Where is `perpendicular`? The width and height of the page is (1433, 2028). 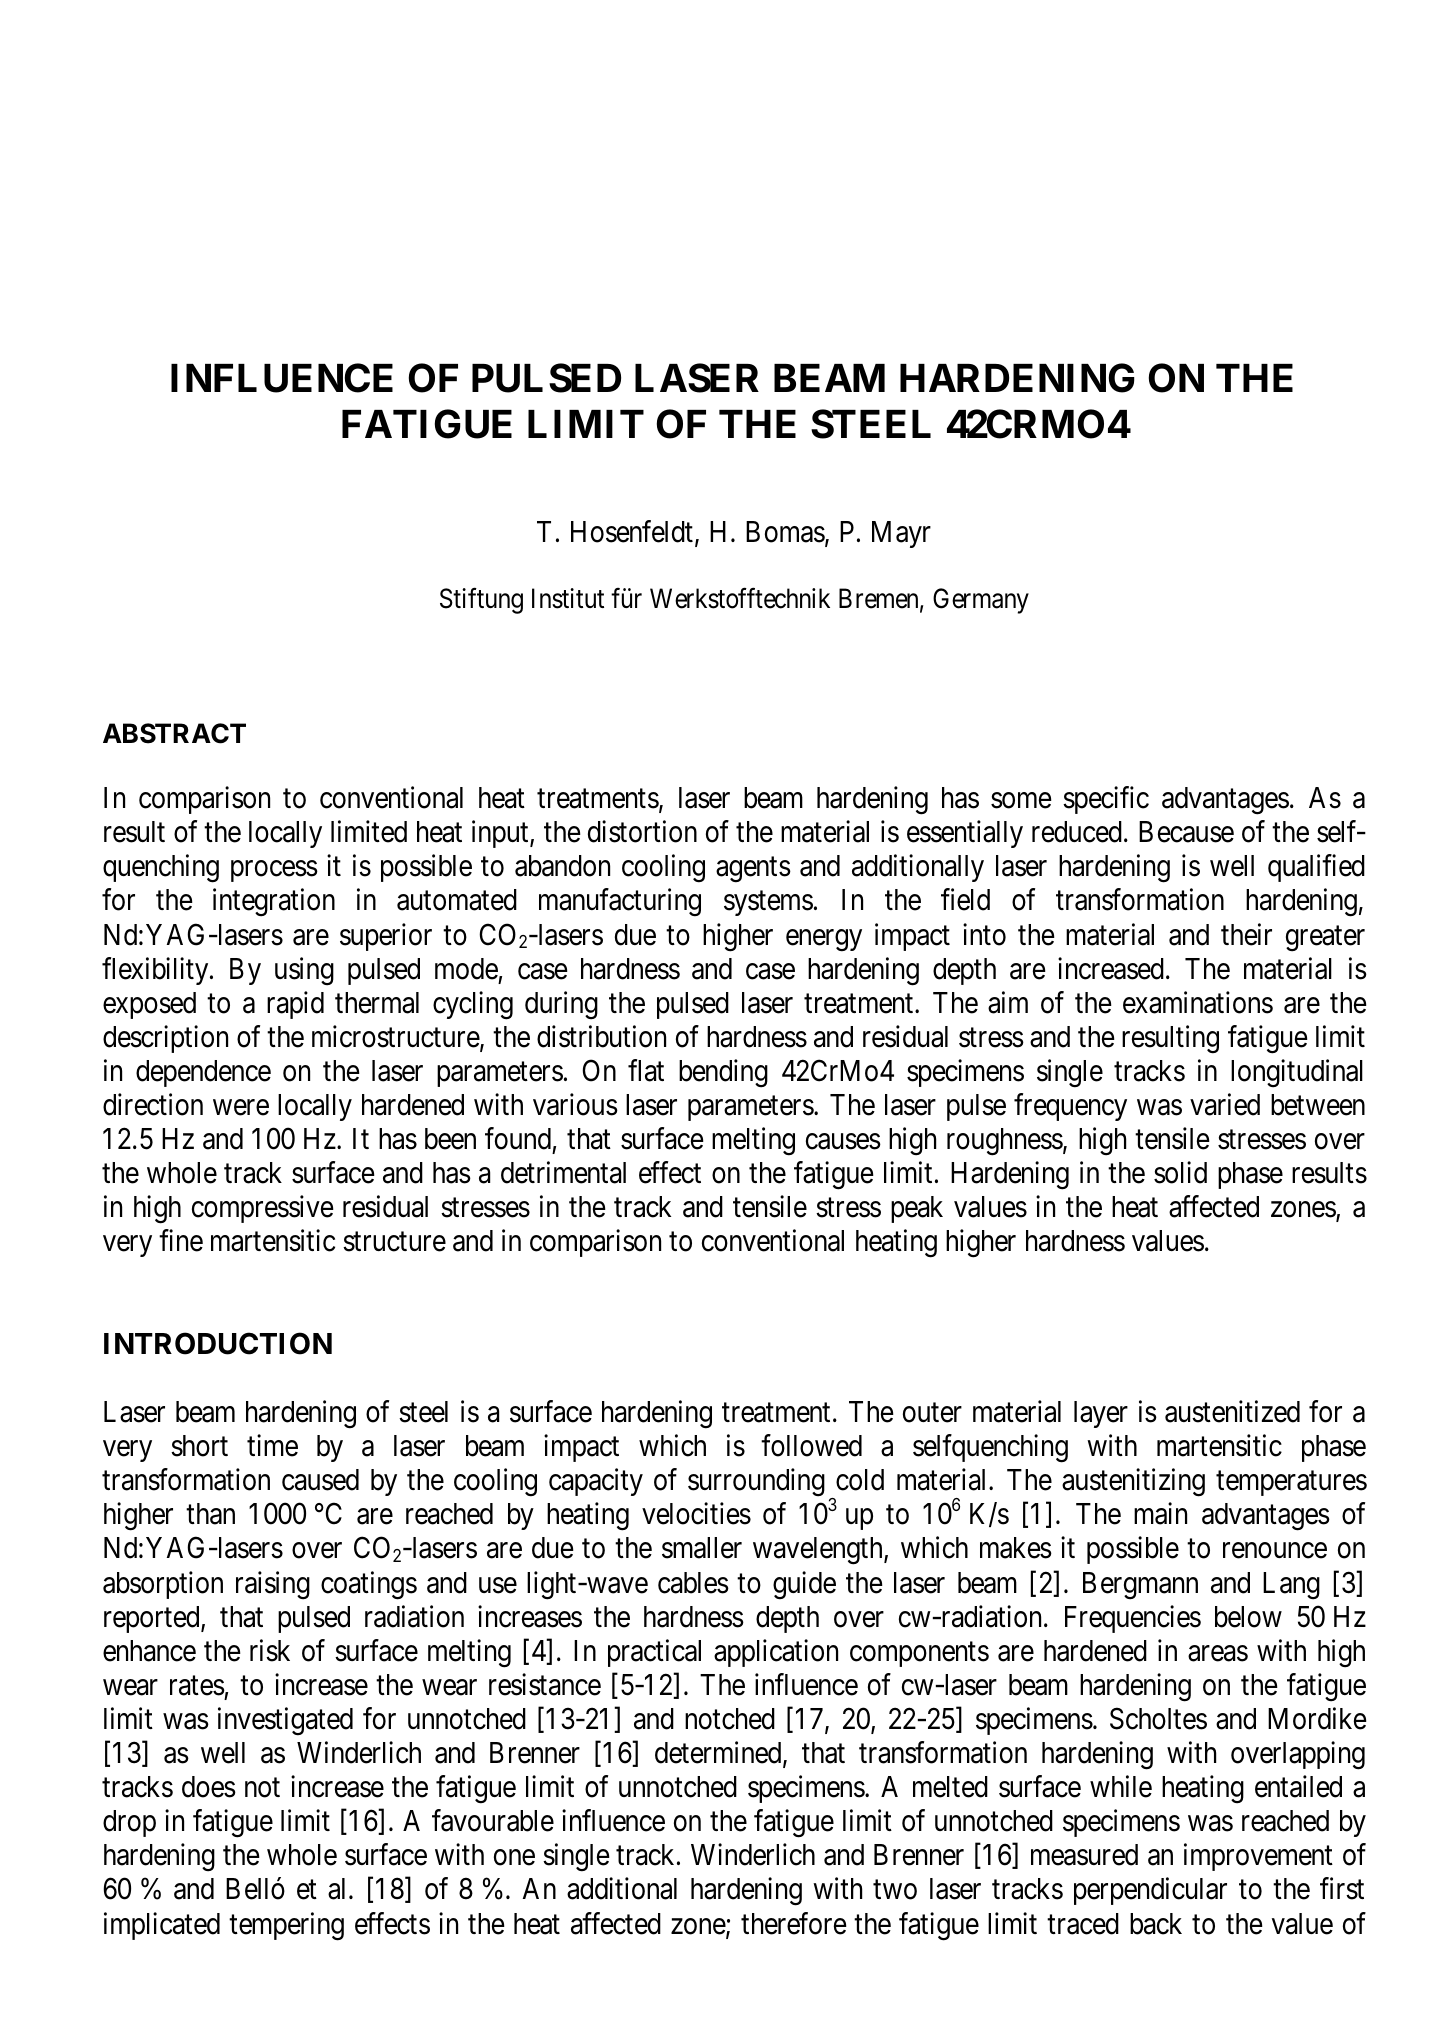
perpendicular is located at coordinates (1150, 1891).
